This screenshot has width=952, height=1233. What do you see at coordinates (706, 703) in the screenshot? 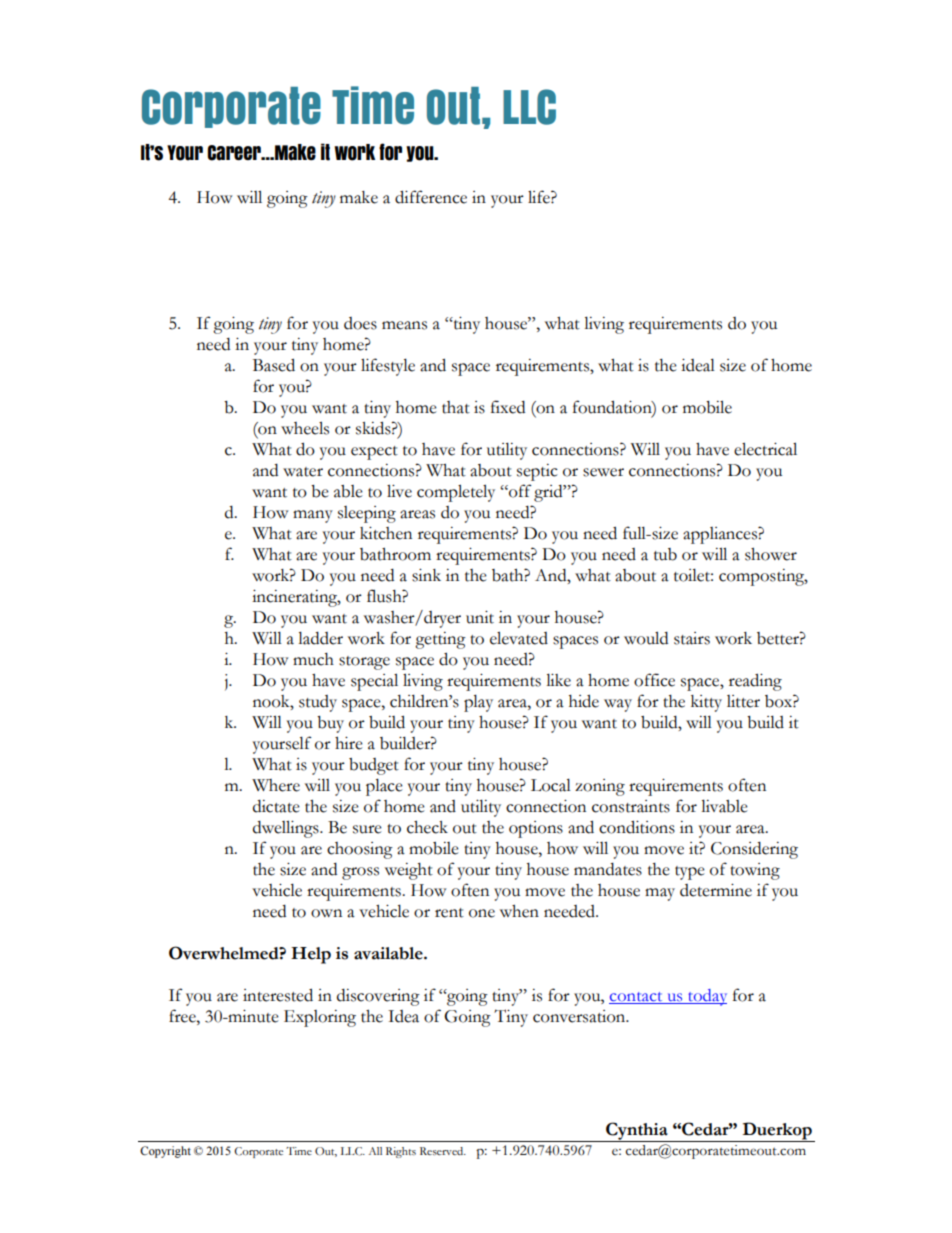
I see `kitty` at bounding box center [706, 703].
